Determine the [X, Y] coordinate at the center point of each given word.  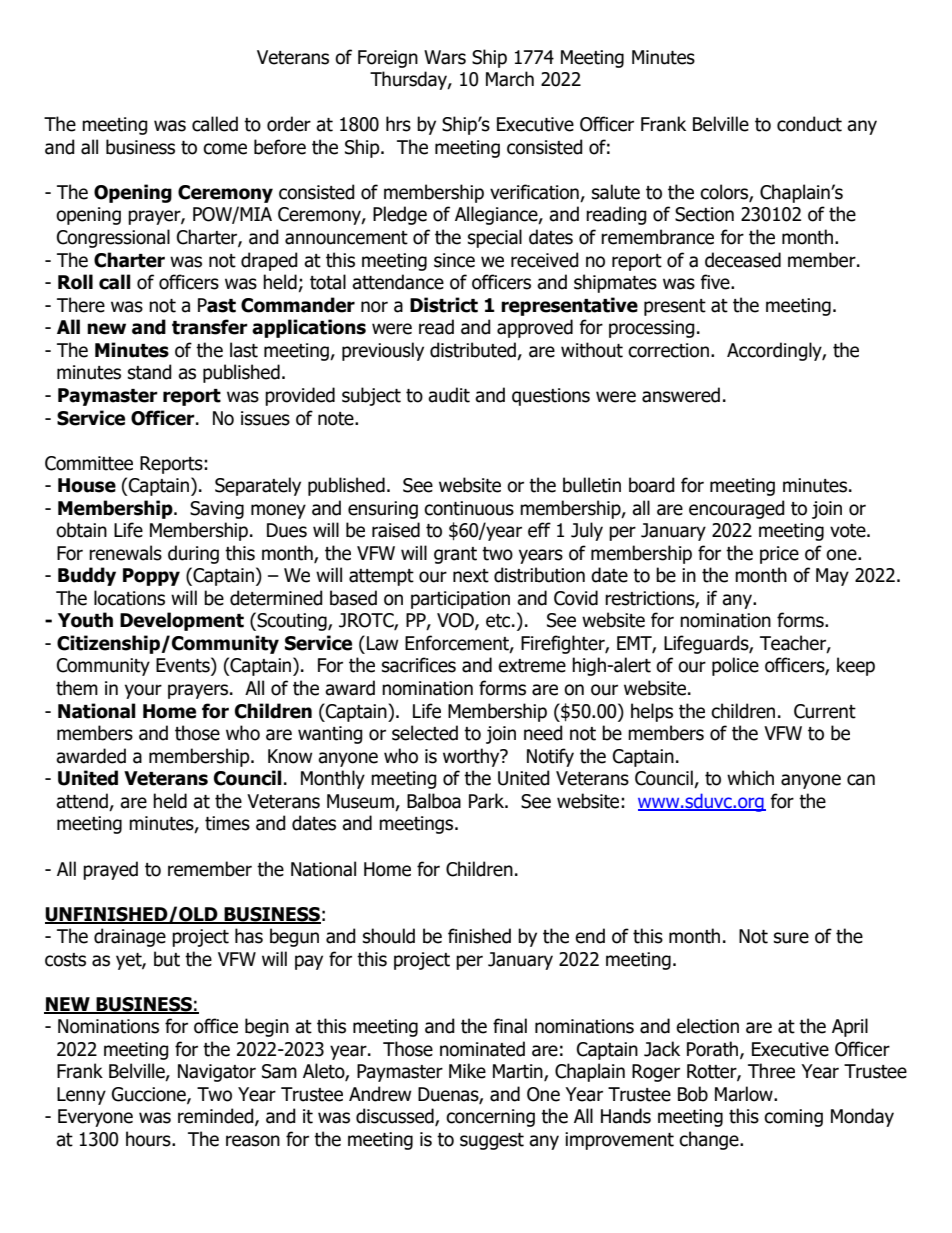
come [225, 149]
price [779, 555]
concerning [490, 1118]
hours [149, 1139]
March [510, 79]
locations [129, 598]
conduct [809, 124]
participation [460, 600]
